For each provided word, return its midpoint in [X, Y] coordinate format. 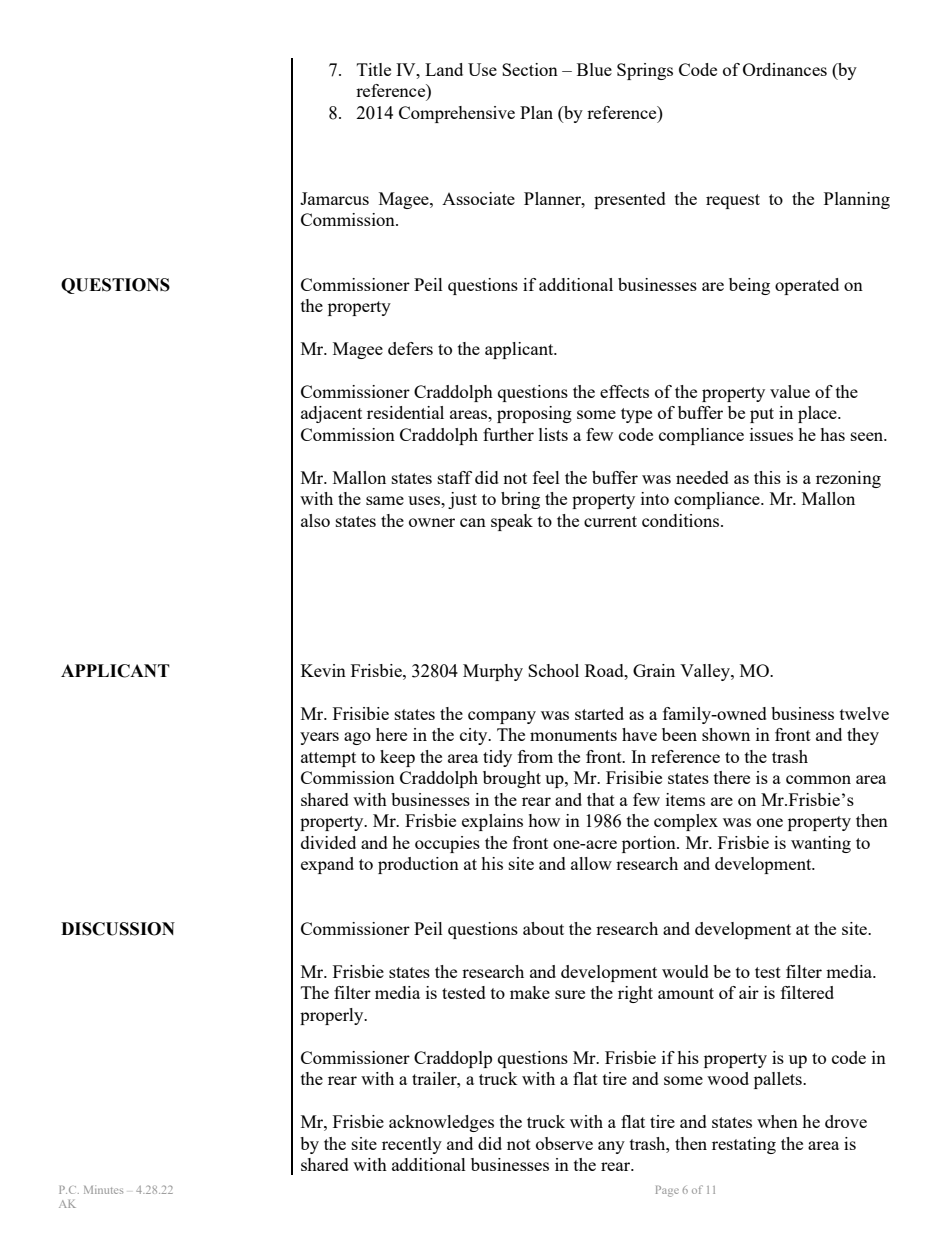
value [790, 391]
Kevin [323, 670]
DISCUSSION [118, 929]
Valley [706, 672]
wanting [821, 844]
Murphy [493, 672]
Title [374, 69]
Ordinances [785, 69]
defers [410, 348]
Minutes [103, 1189]
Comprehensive [457, 114]
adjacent [331, 414]
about [543, 928]
